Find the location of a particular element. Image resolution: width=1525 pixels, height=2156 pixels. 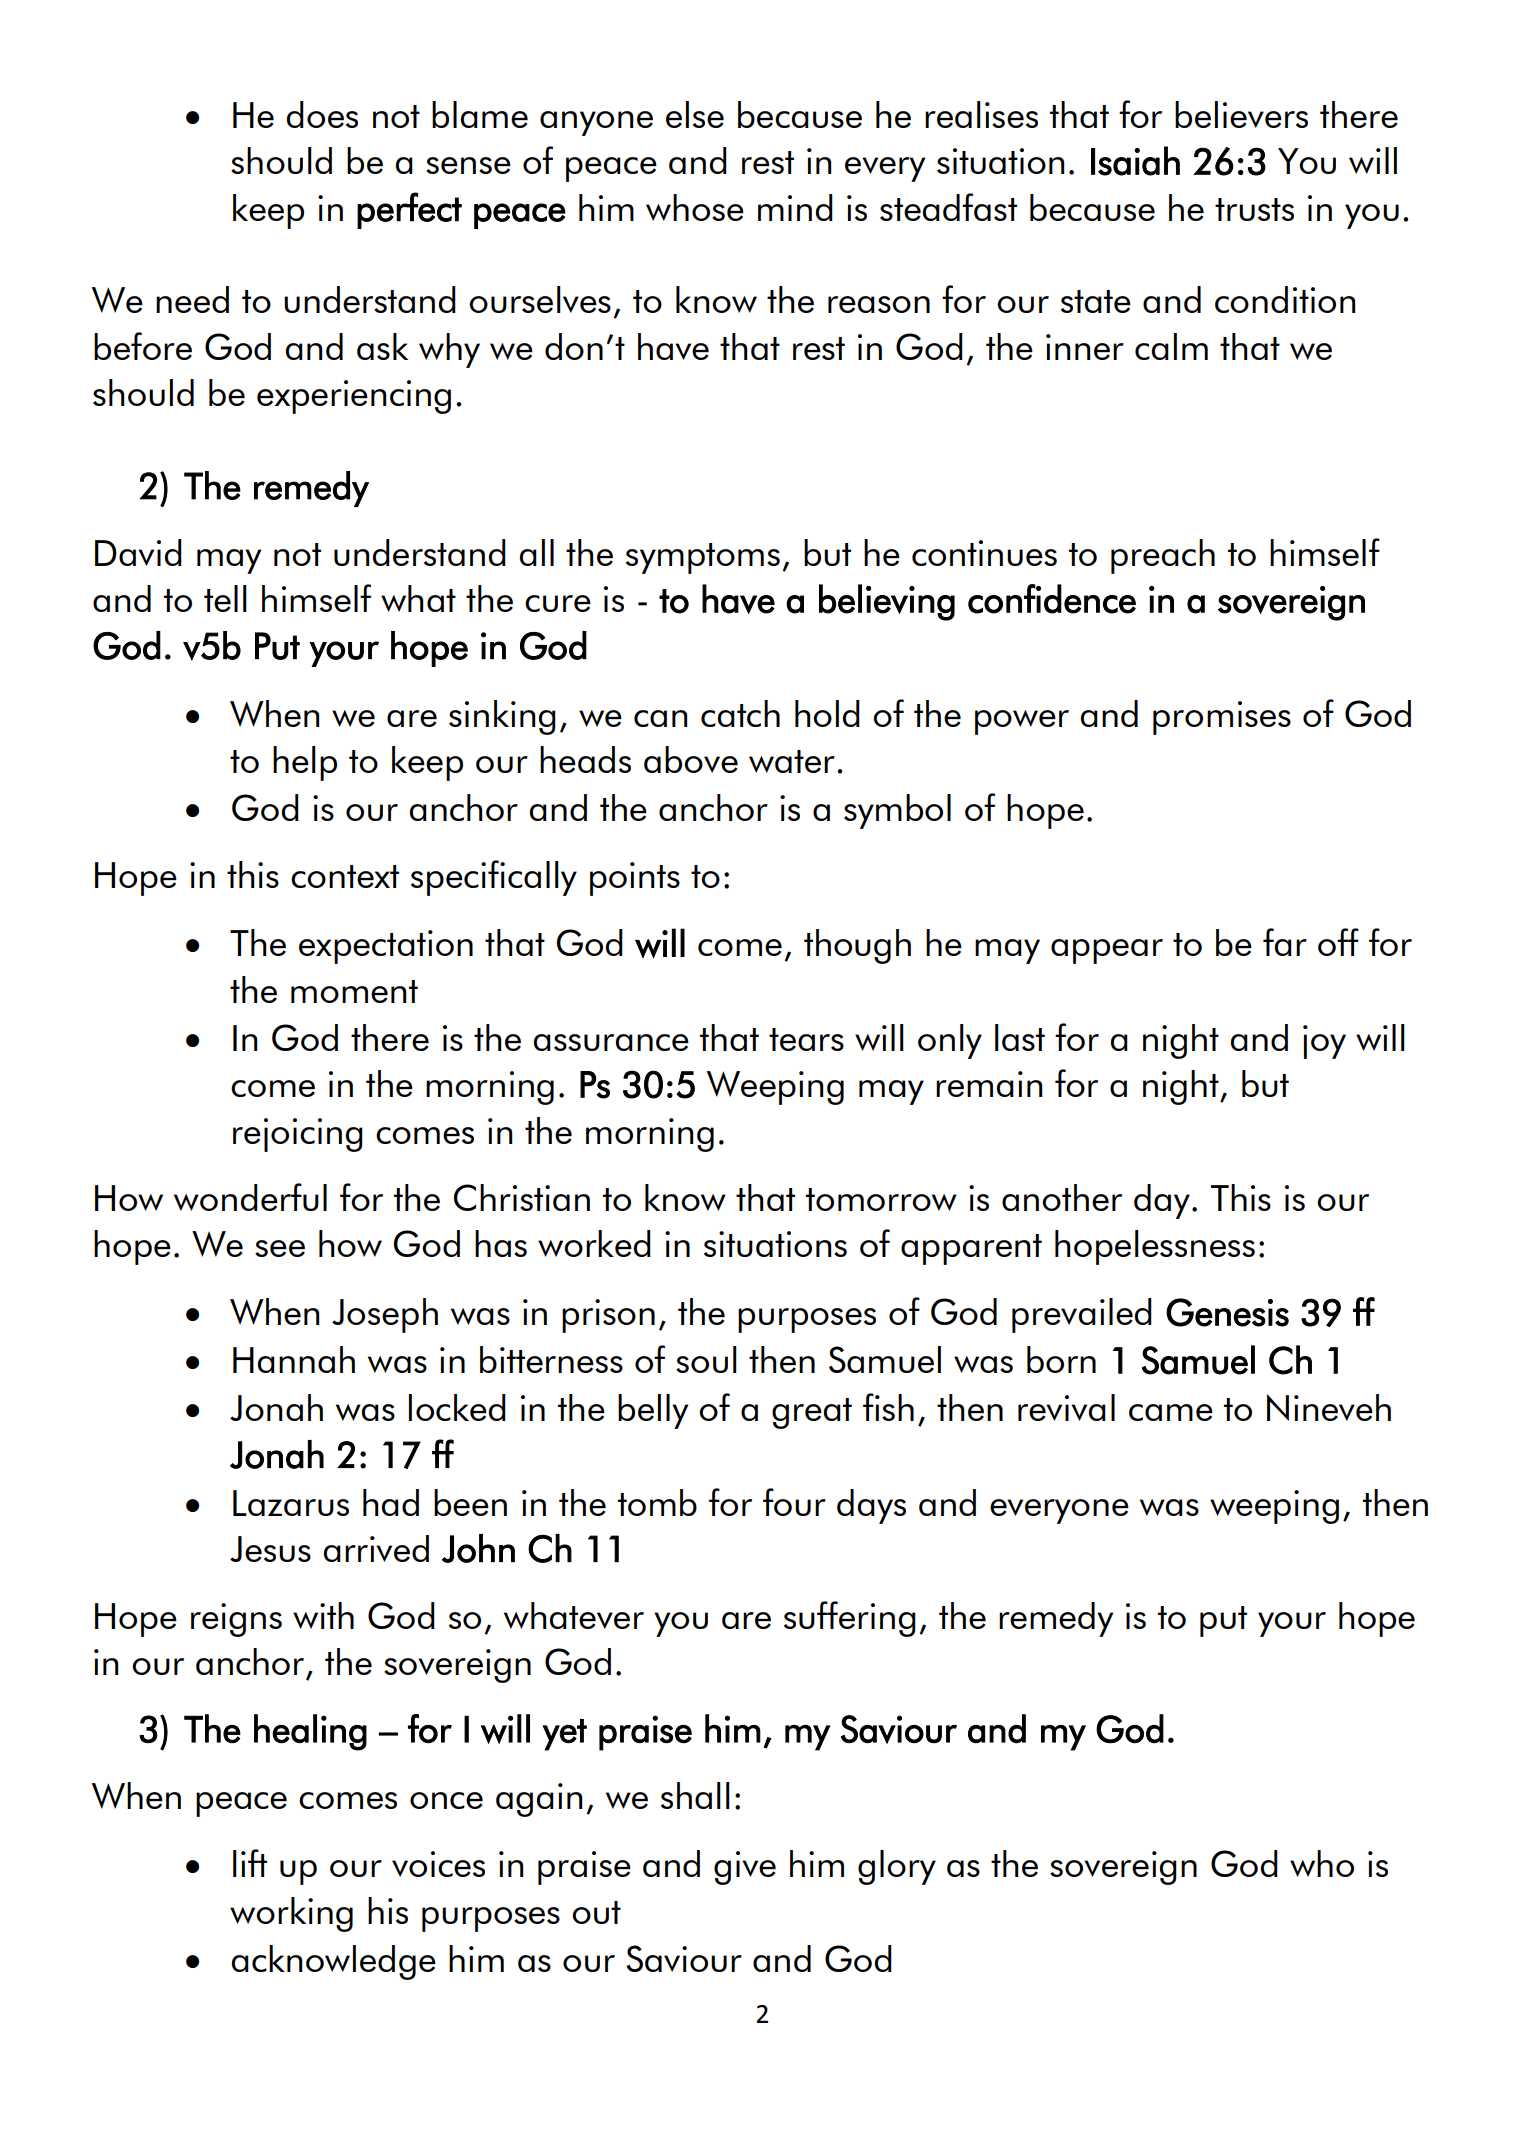

lift is located at coordinates (250, 1863).
